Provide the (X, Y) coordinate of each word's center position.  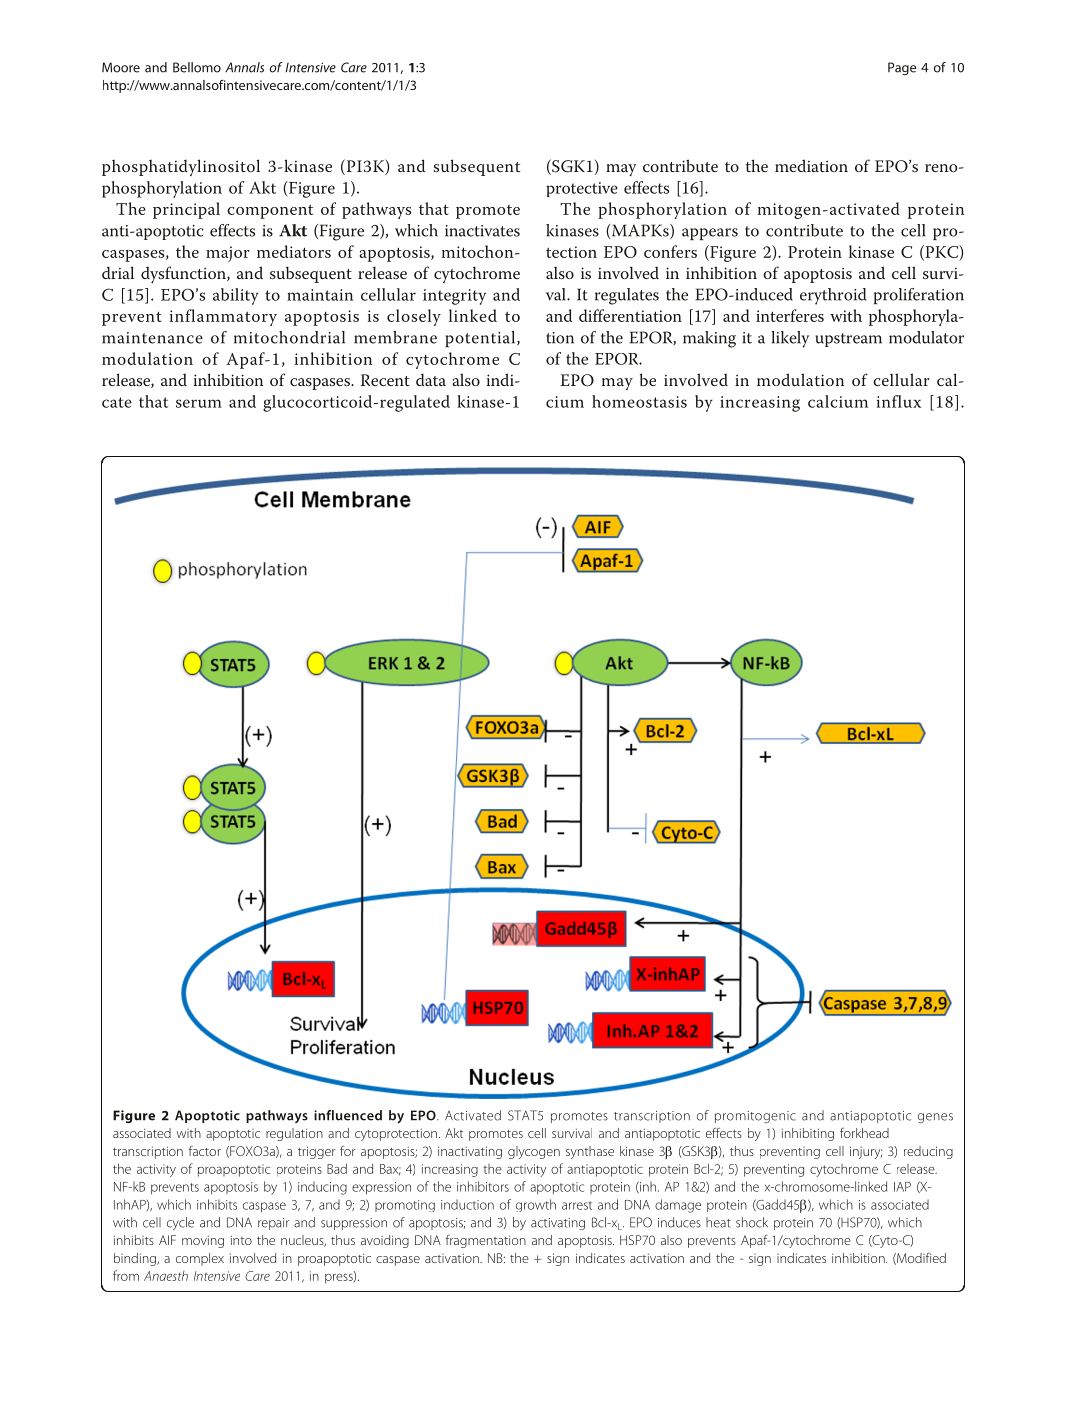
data (431, 379)
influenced (348, 1115)
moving (203, 1241)
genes (935, 1118)
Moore (121, 67)
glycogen (534, 1152)
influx (899, 401)
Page (902, 68)
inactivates (482, 231)
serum (199, 403)
